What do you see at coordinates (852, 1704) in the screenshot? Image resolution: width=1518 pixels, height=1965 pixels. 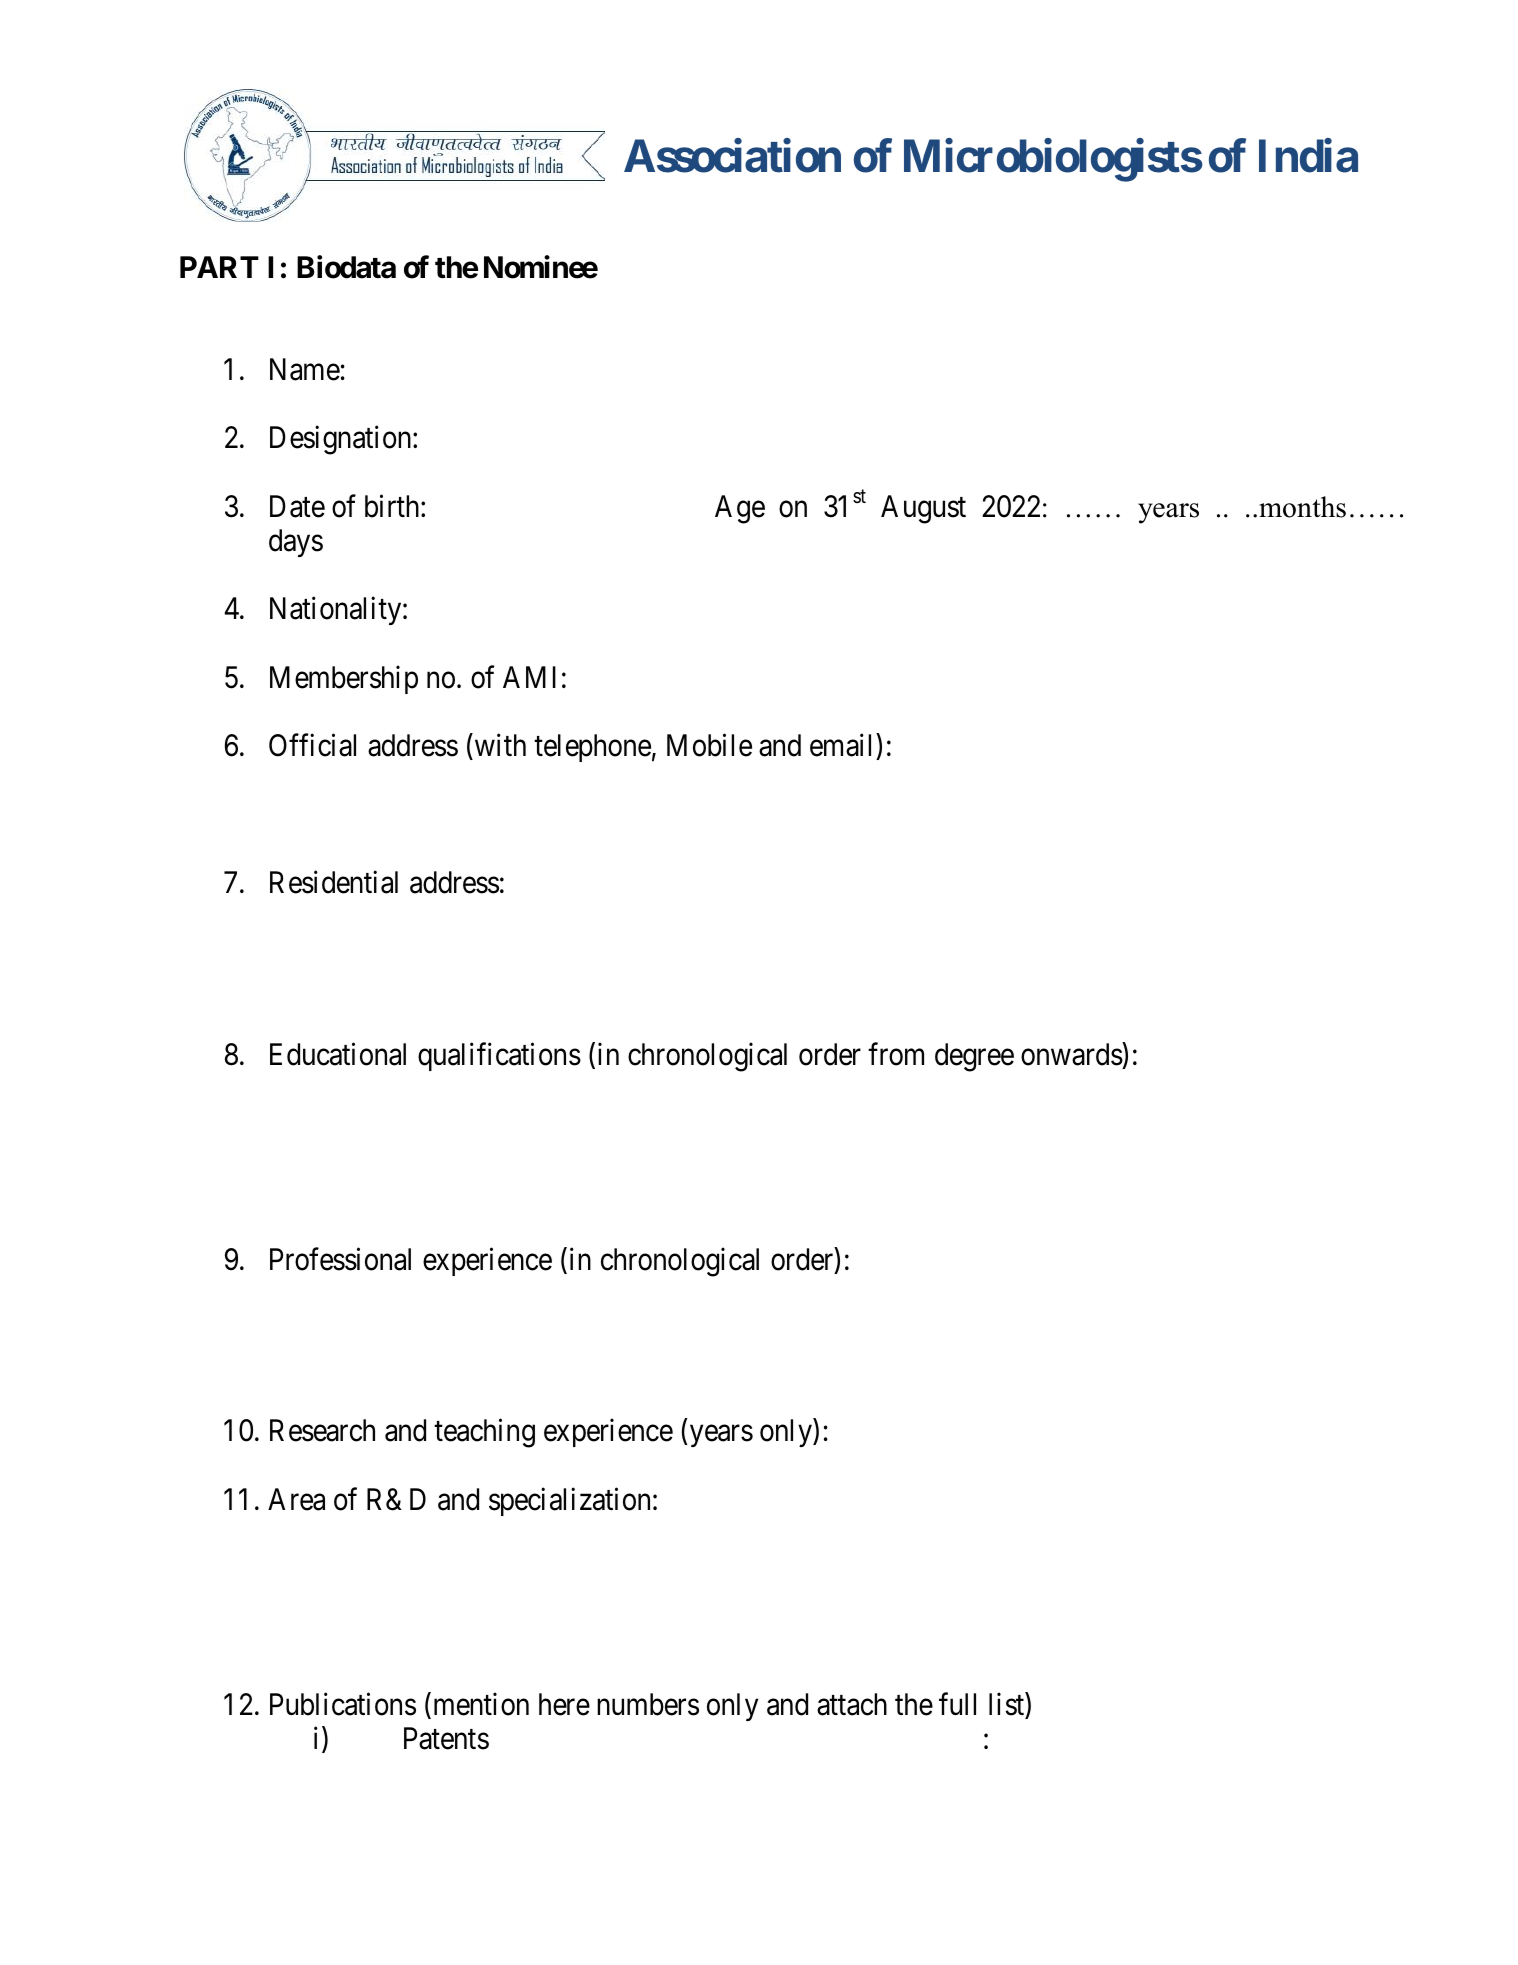 I see `attach` at bounding box center [852, 1704].
